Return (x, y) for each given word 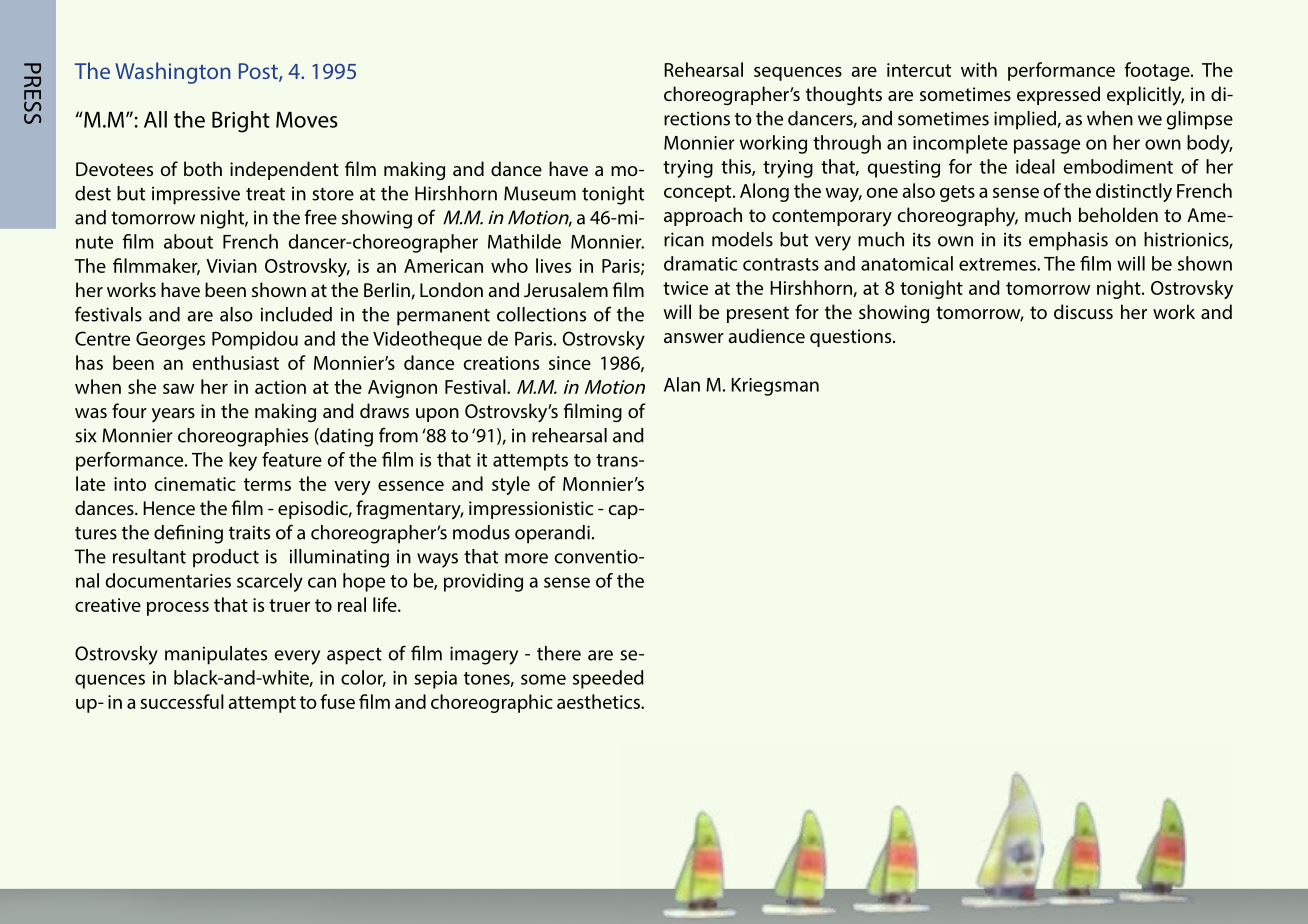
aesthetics (599, 701)
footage (1158, 71)
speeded (608, 679)
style (511, 485)
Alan (682, 384)
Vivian (231, 266)
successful (182, 701)
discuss (1083, 311)
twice (685, 288)
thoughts (844, 95)
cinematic (195, 484)
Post (259, 72)
